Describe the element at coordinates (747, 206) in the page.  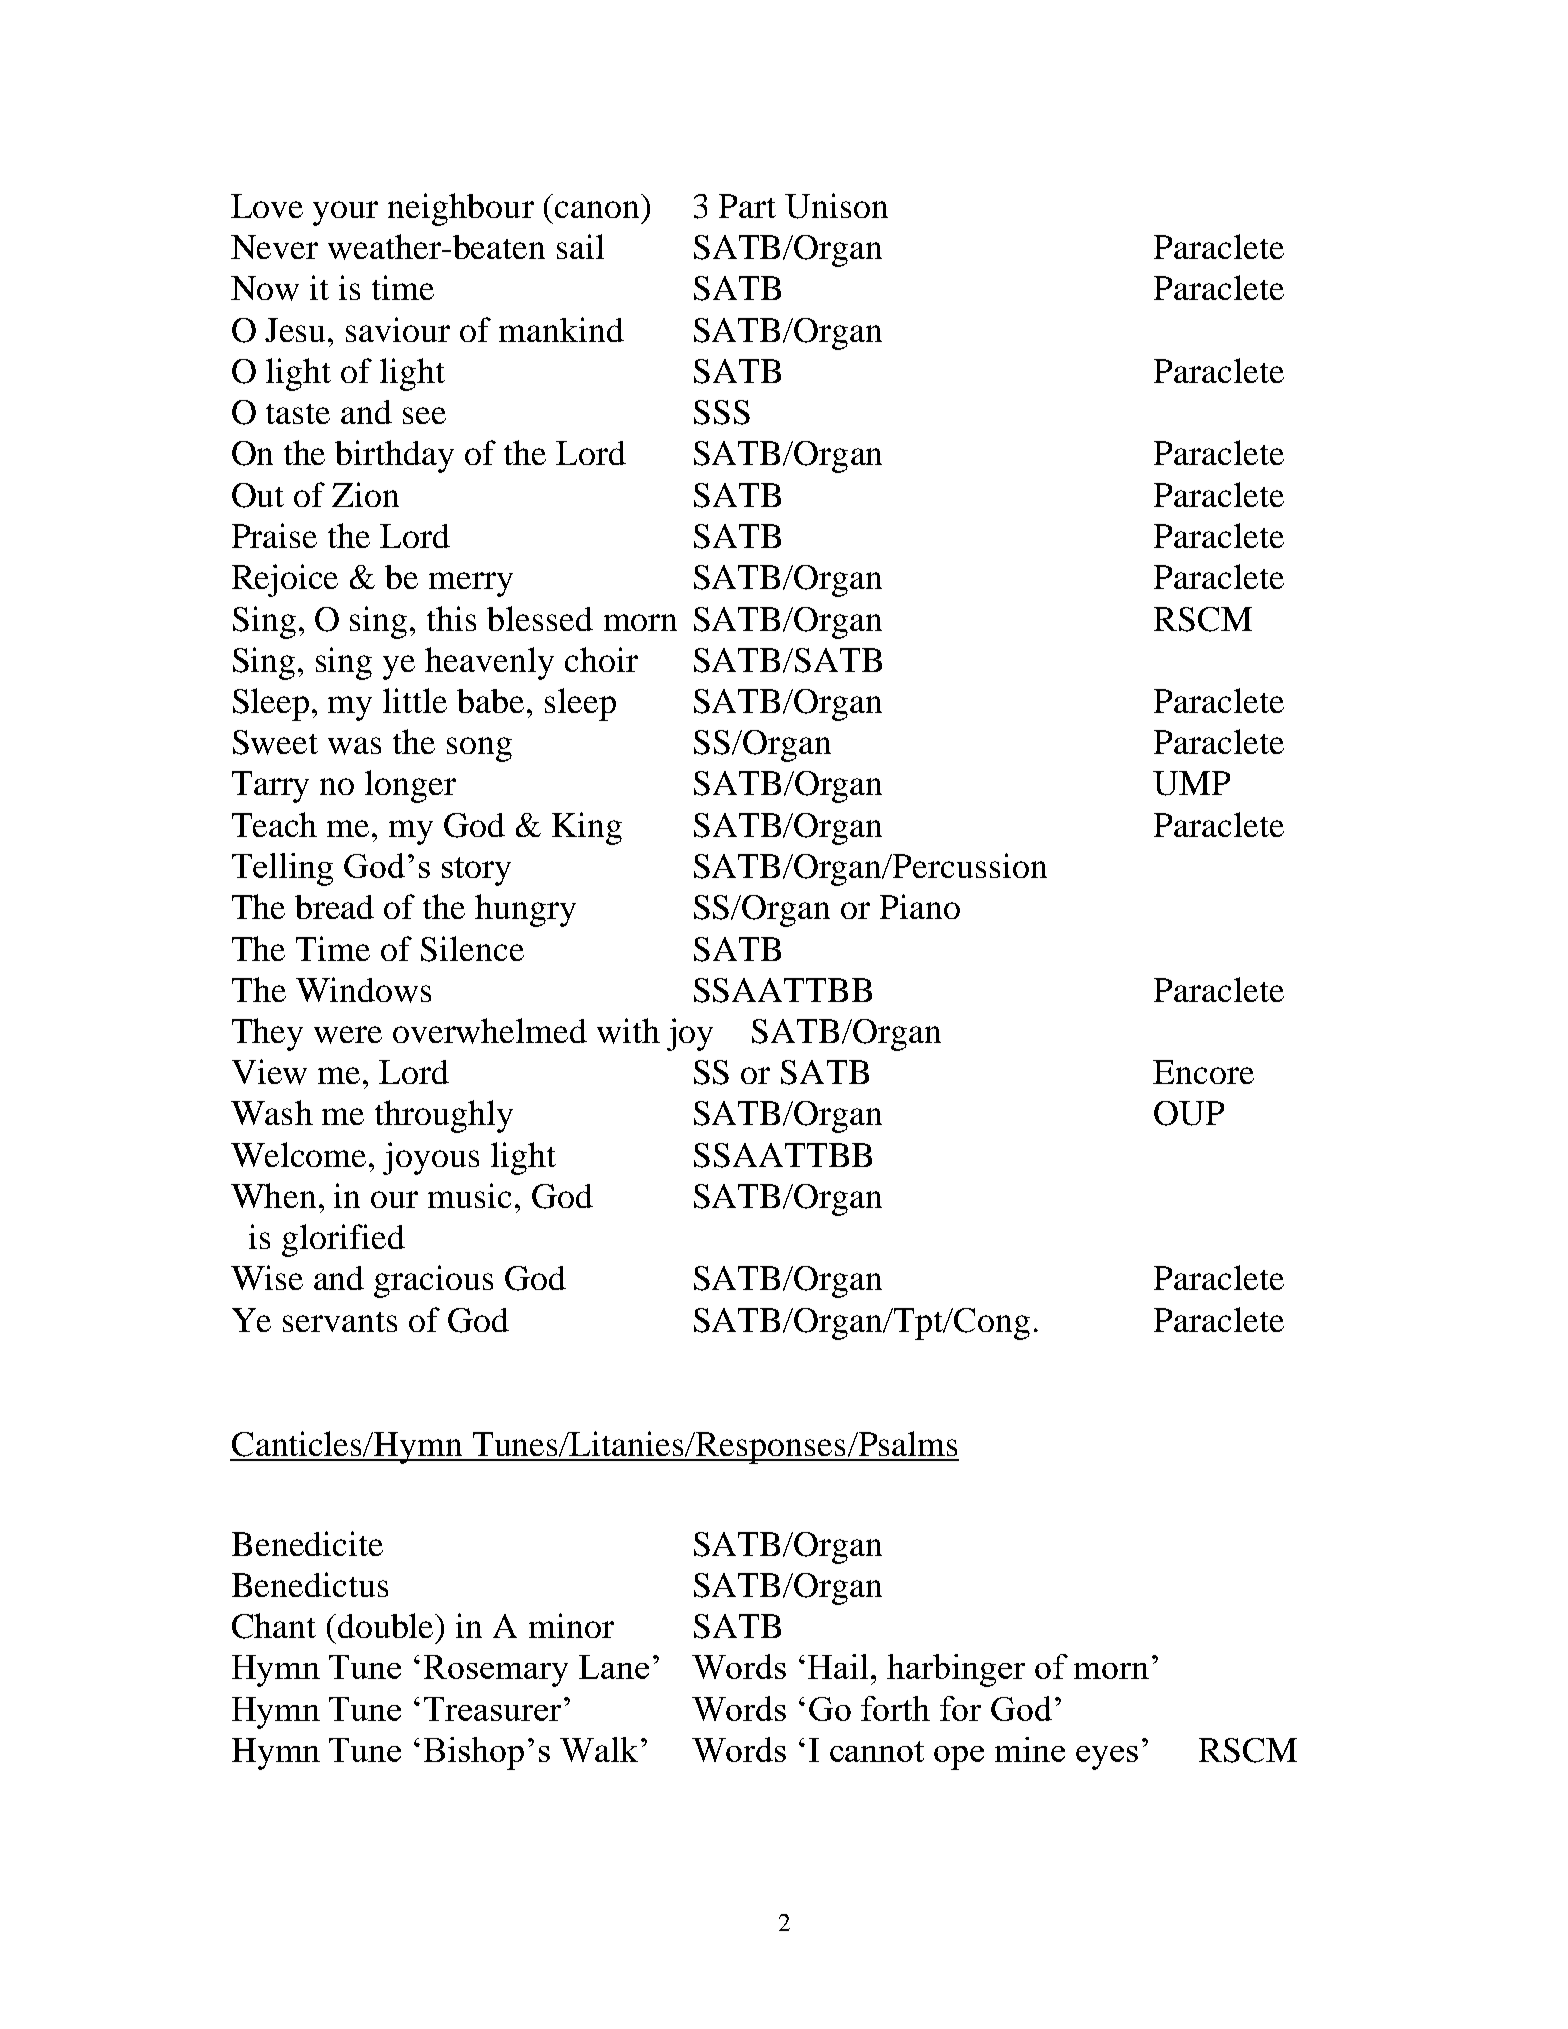
I see `Part` at that location.
